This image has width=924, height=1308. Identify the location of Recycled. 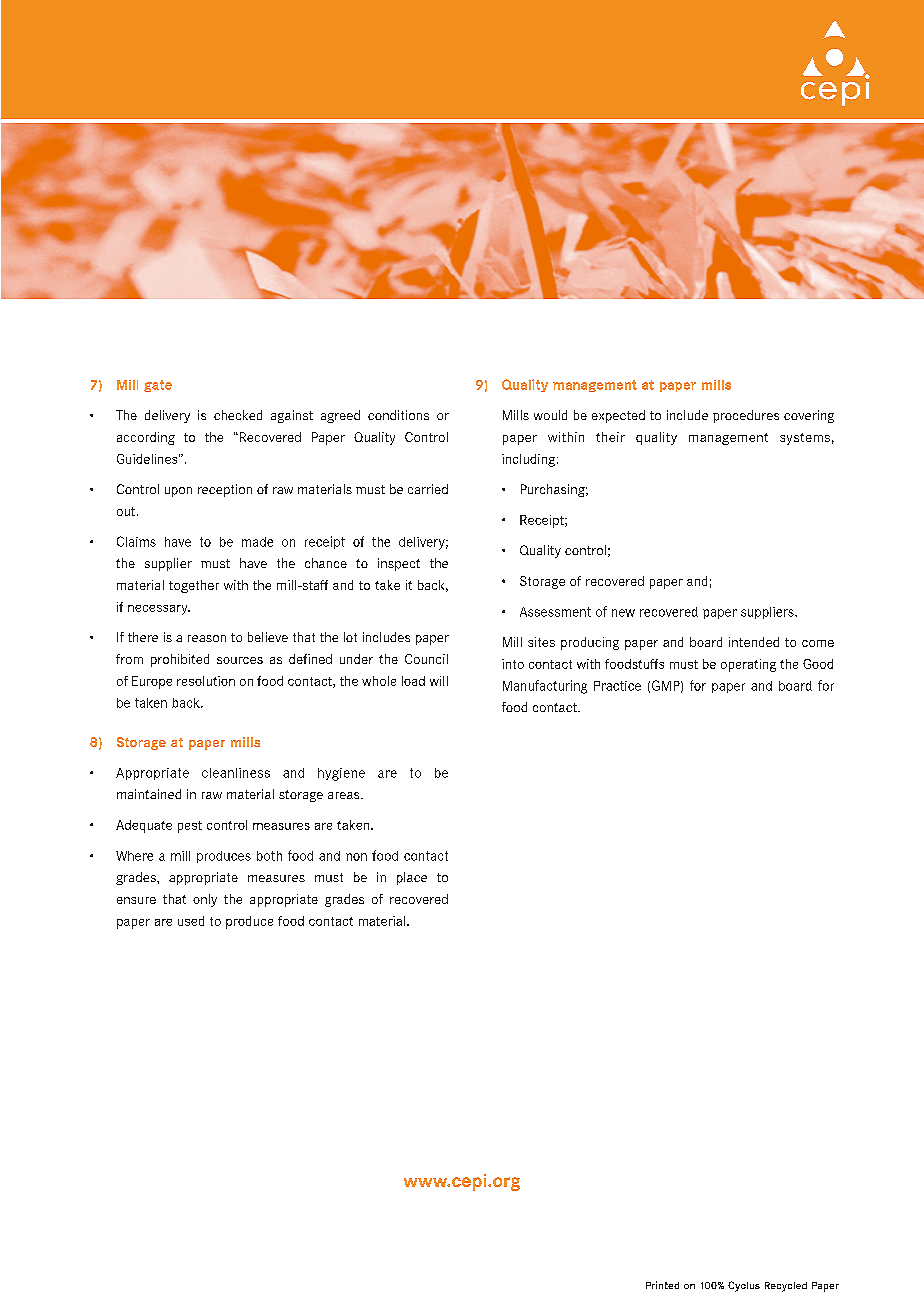
(786, 1287).
